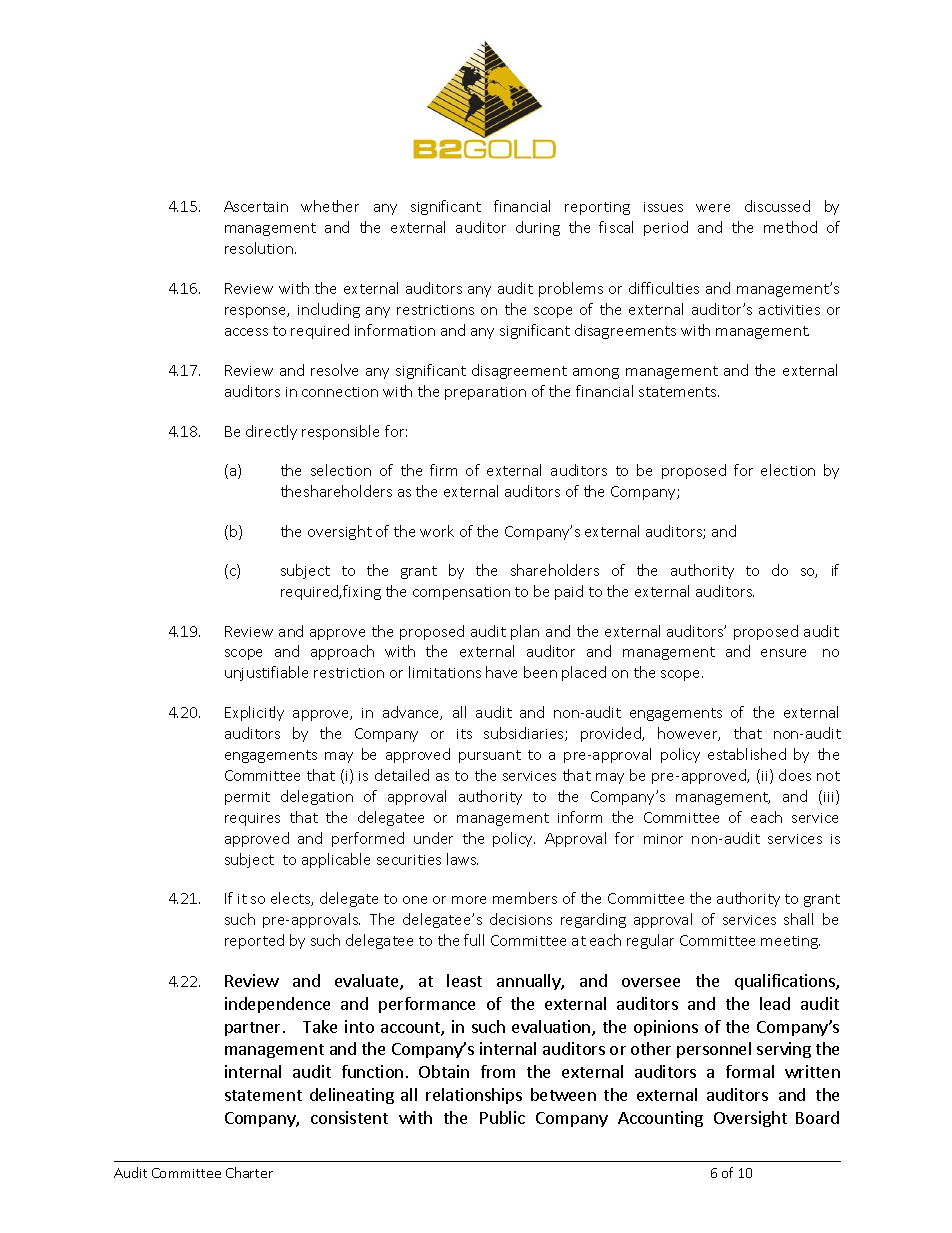 This screenshot has width=952, height=1233. I want to click on reported, so click(254, 941).
